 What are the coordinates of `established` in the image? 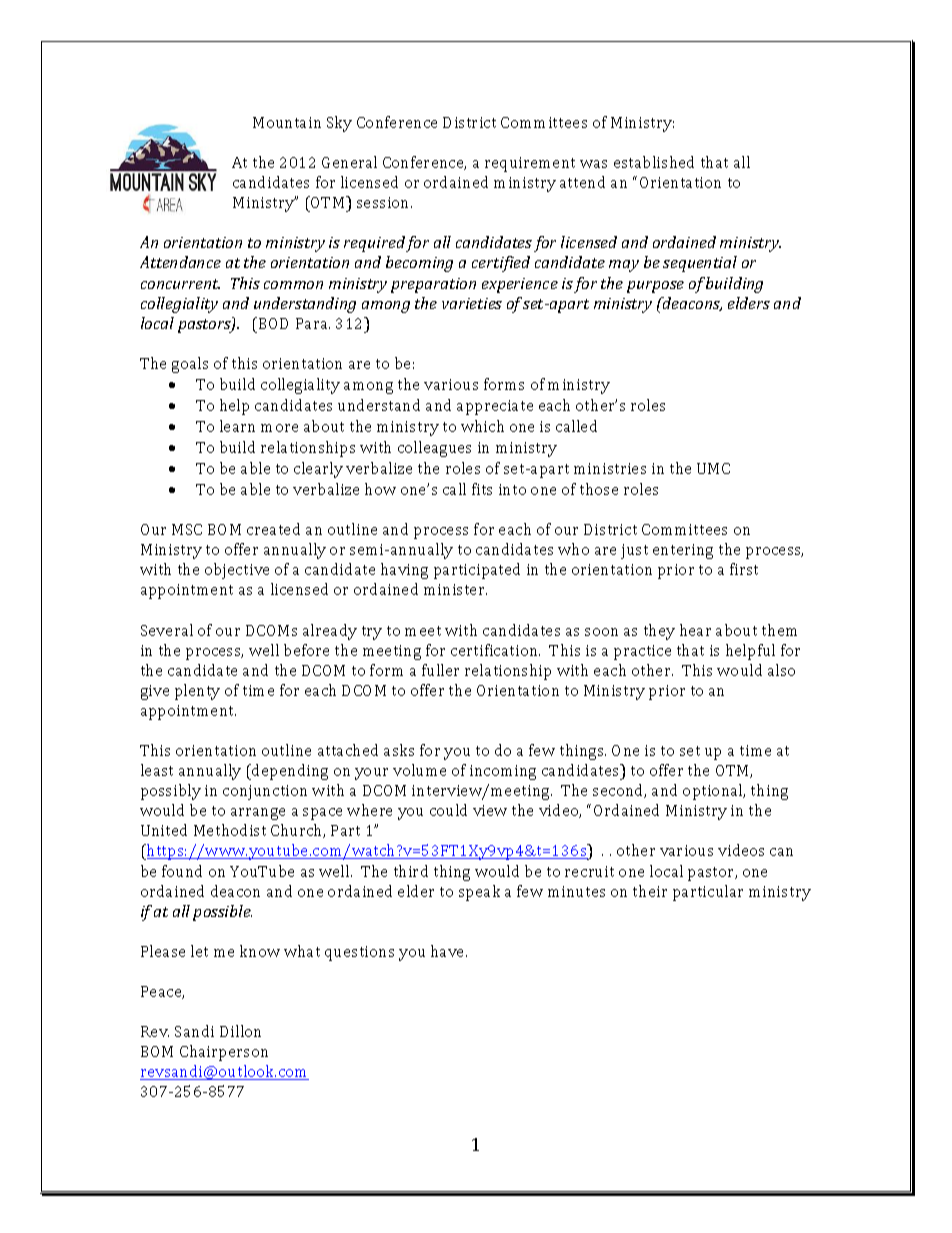 It's located at (654, 162).
